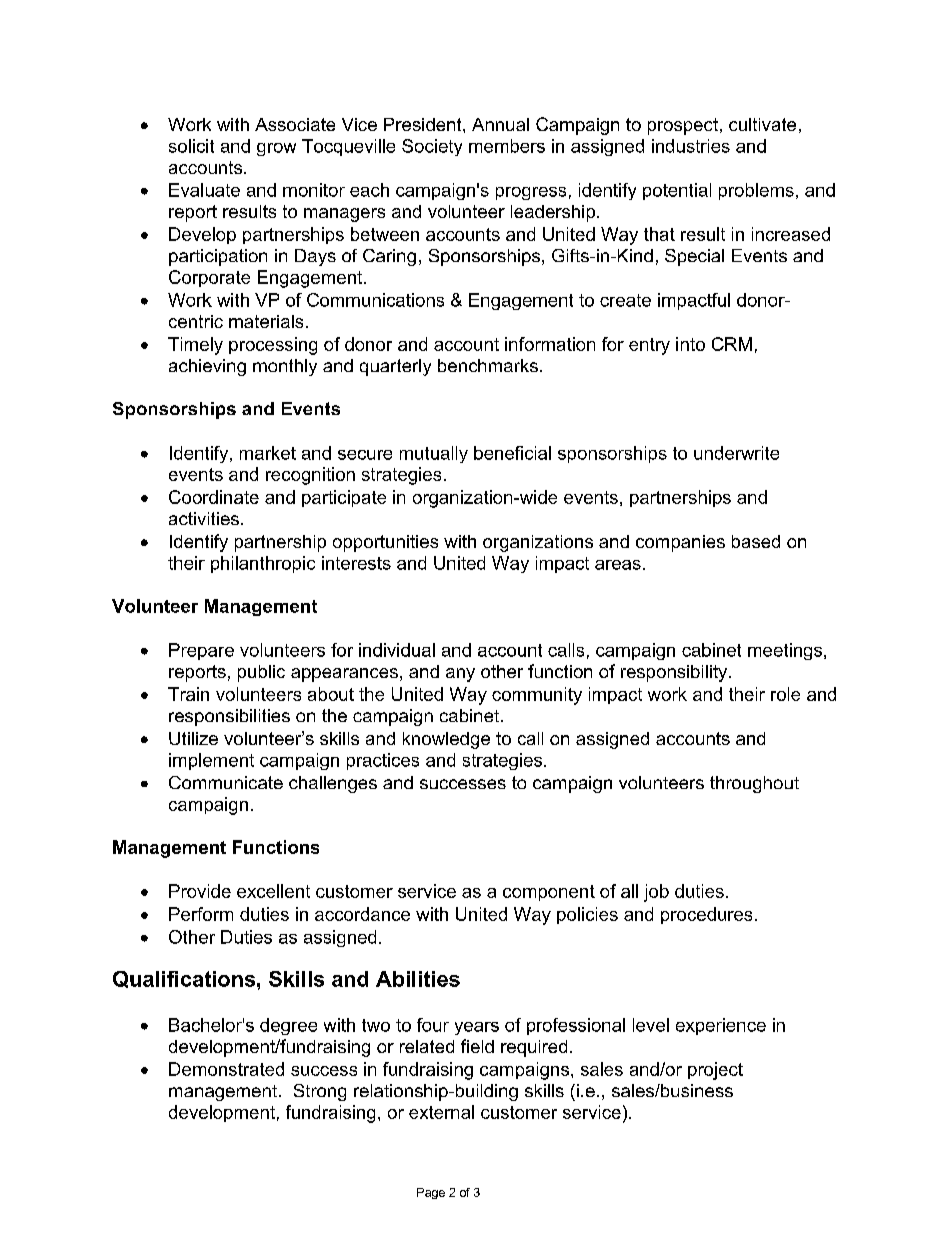  I want to click on industries, so click(691, 146).
